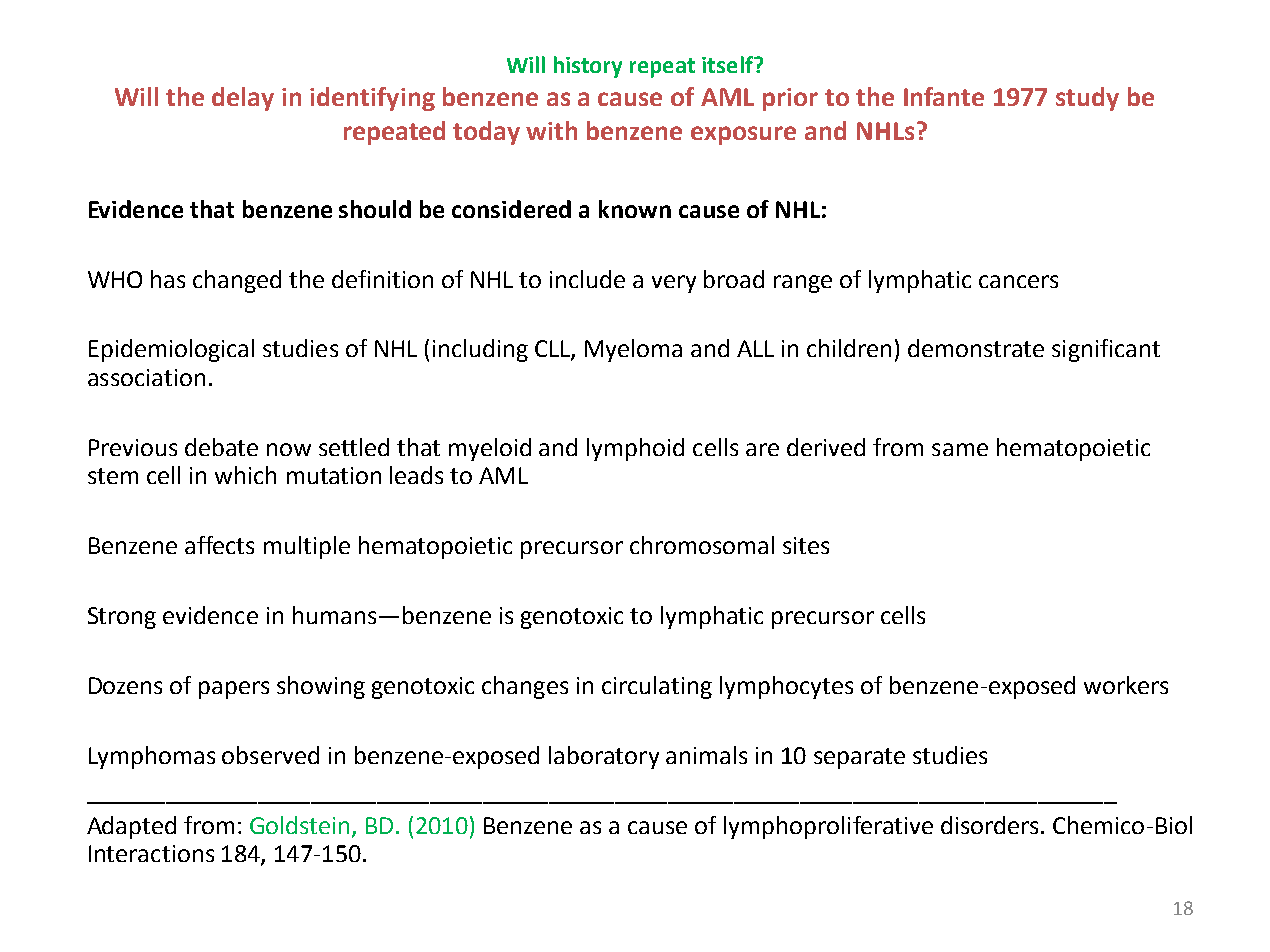 This document has width=1270, height=952. Describe the element at coordinates (989, 825) in the document. I see `disorders` at that location.
